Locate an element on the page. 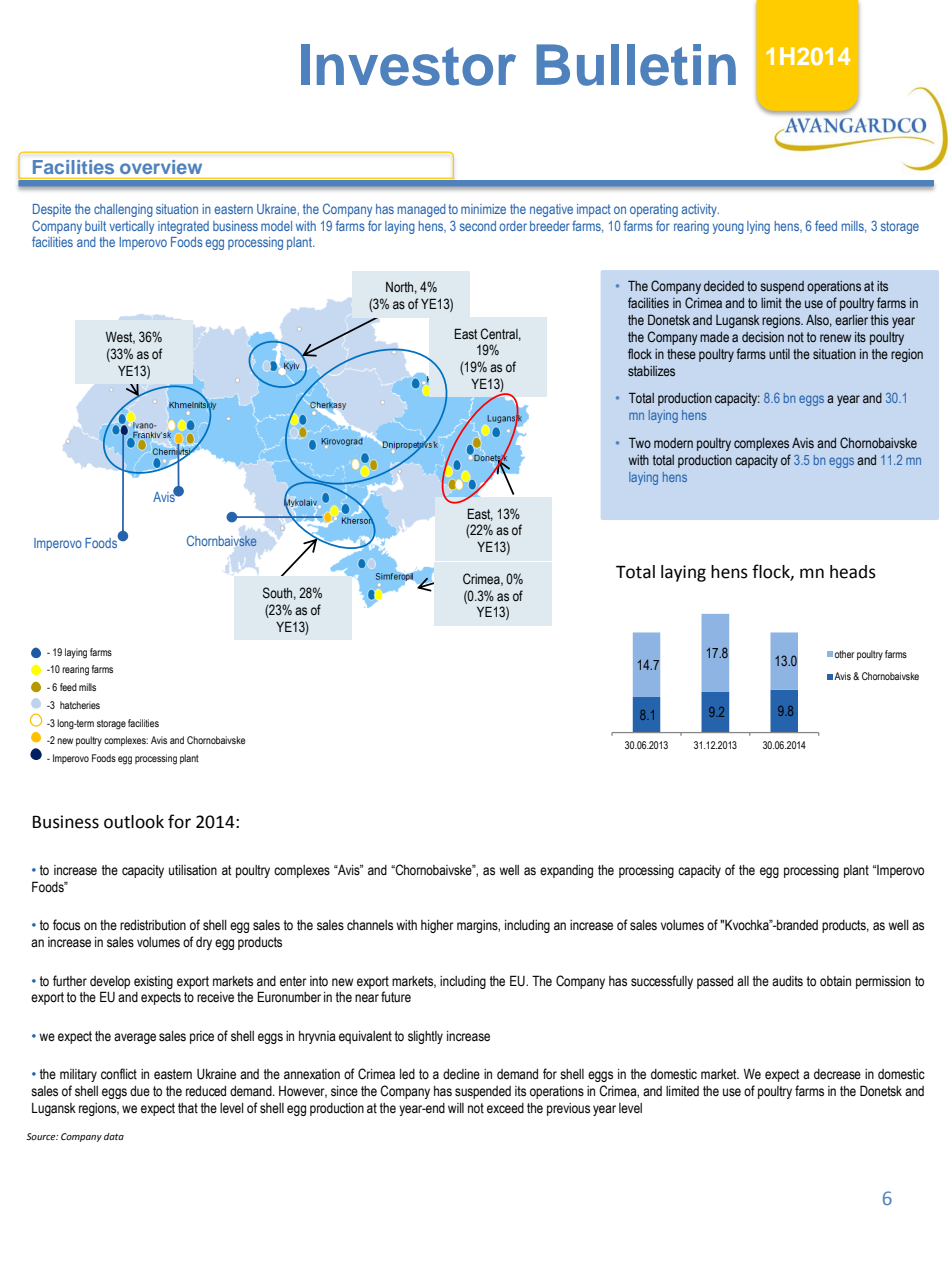 Image resolution: width=952 pixels, height=1270 pixels. utilisation is located at coordinates (193, 870).
